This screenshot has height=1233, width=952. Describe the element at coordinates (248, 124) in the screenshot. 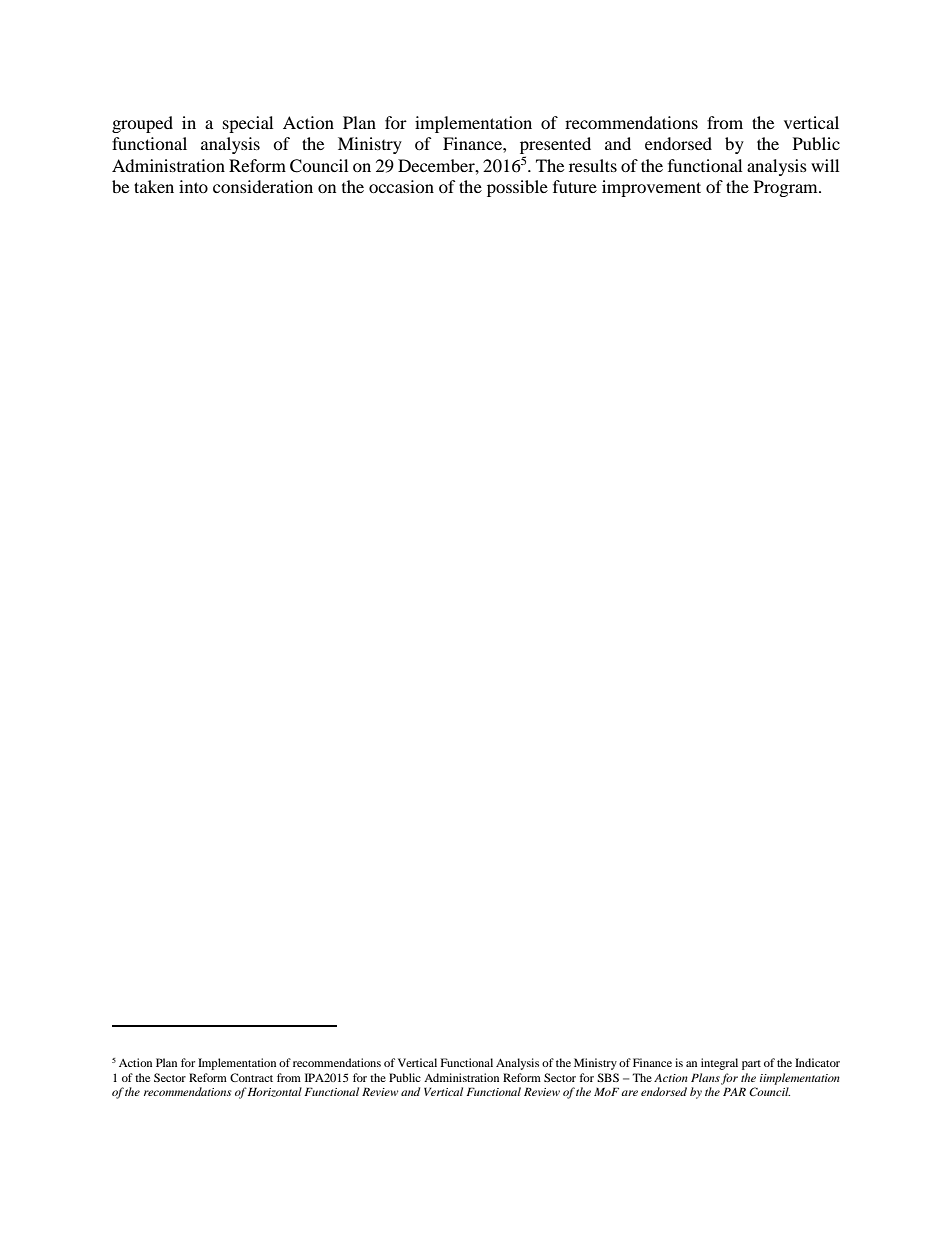

I see `special` at that location.
